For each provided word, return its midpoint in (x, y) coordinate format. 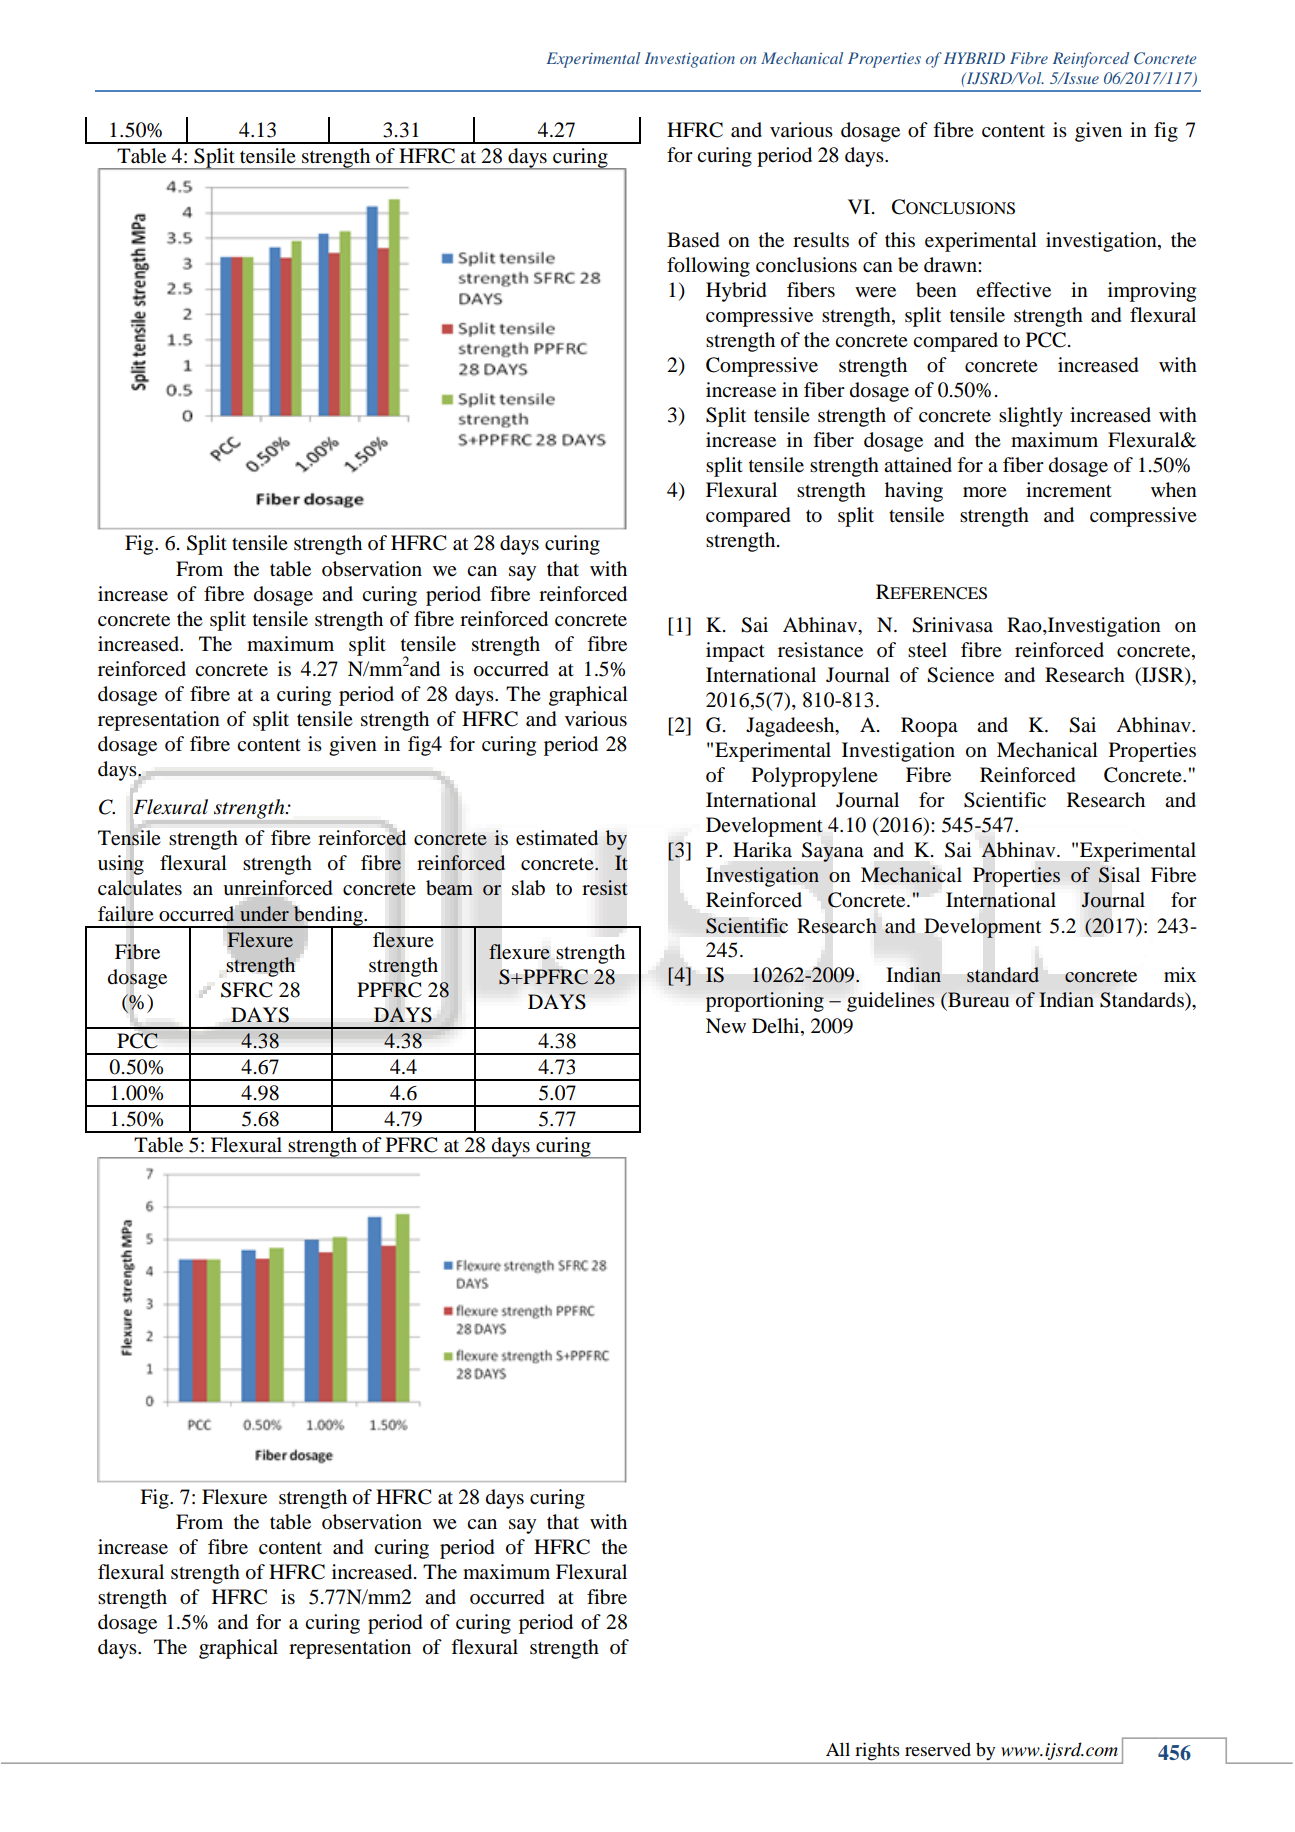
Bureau (977, 999)
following (708, 267)
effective (1013, 290)
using (121, 865)
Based (693, 240)
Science (960, 675)
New (726, 1025)
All (838, 1749)
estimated (557, 838)
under (263, 912)
